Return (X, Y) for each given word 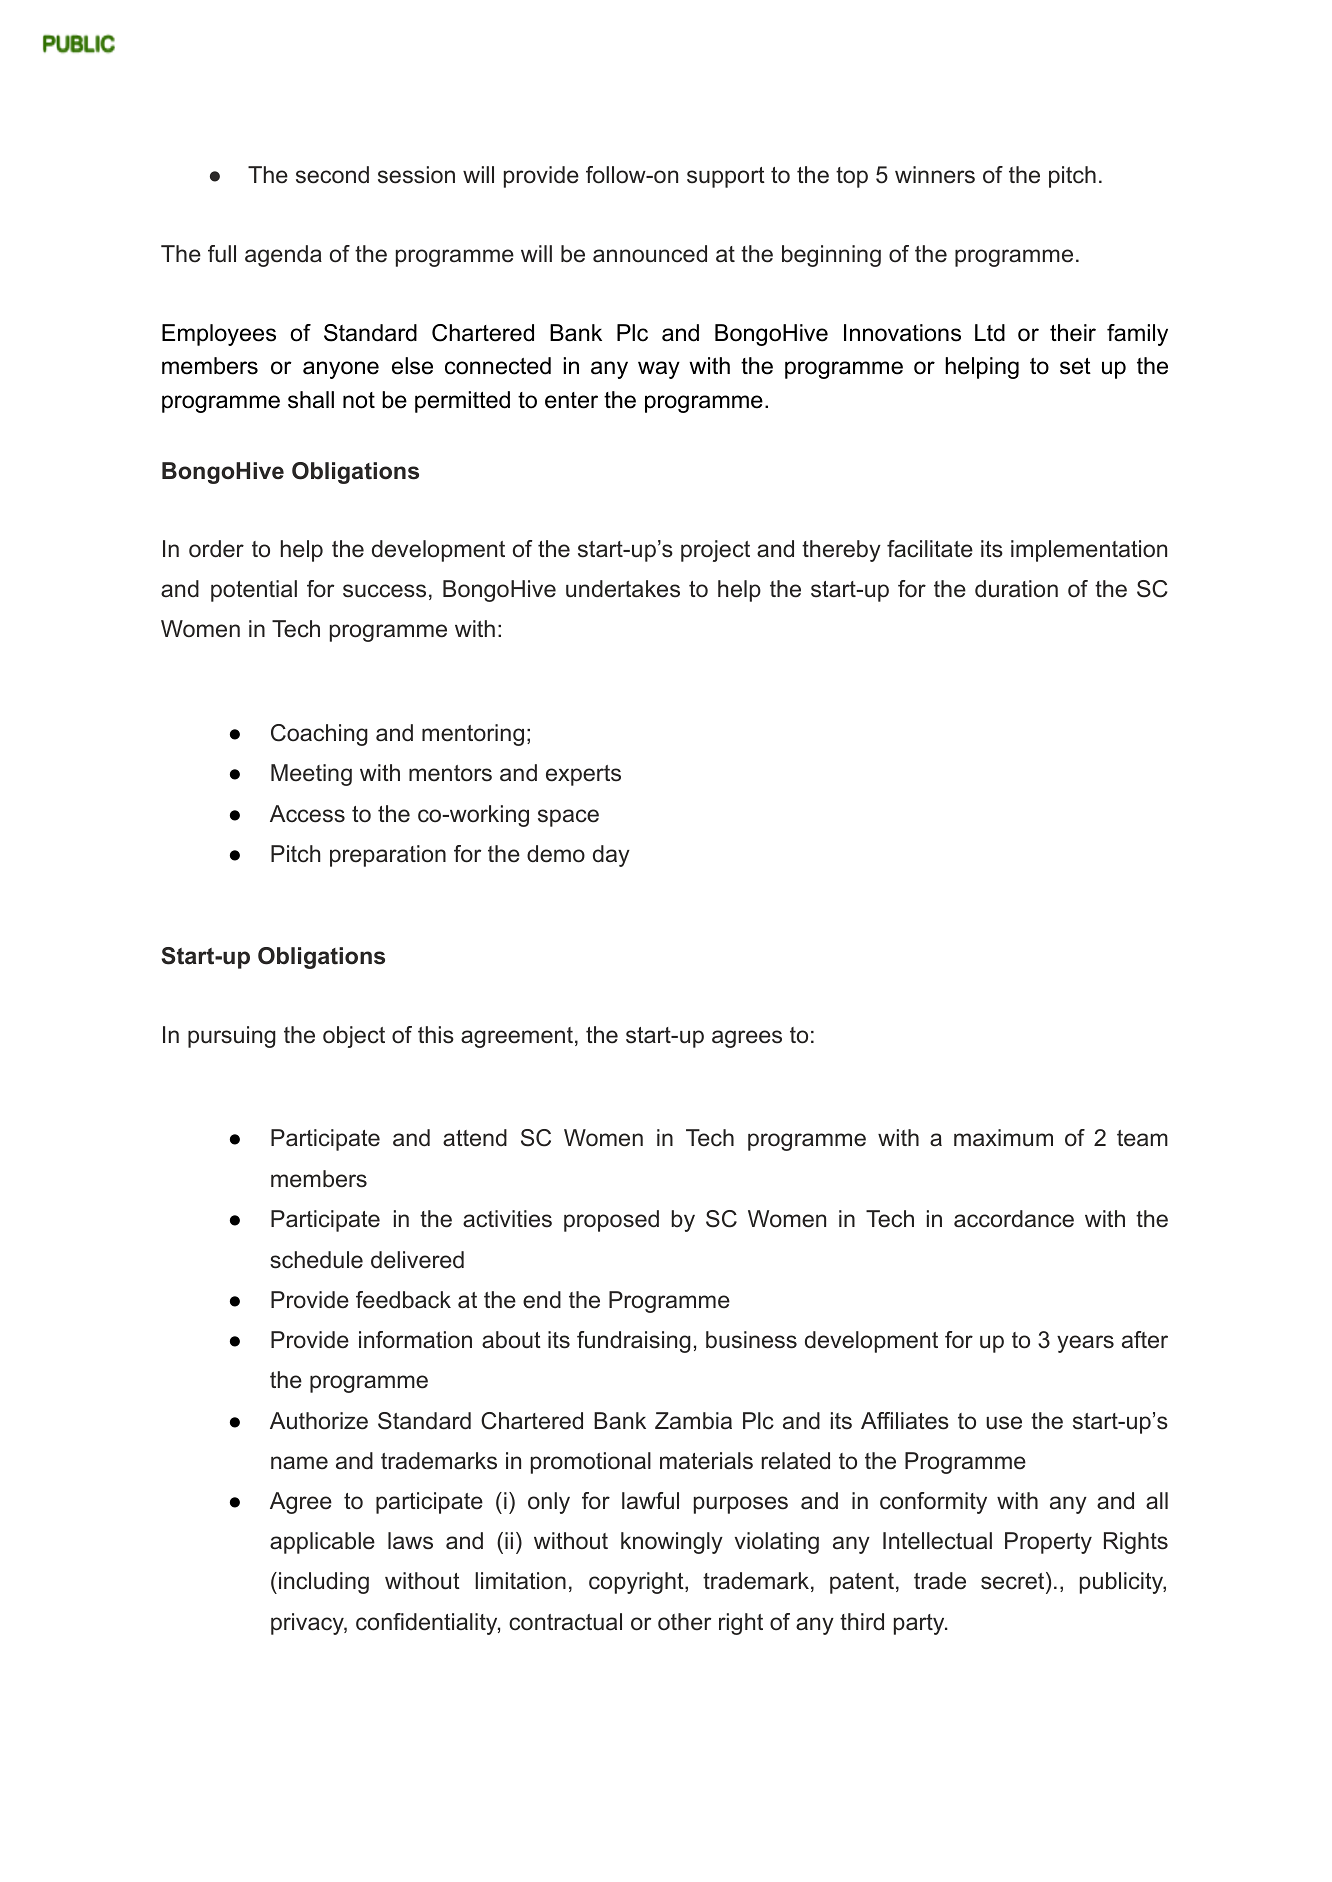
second (332, 175)
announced (650, 254)
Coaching (319, 735)
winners (935, 175)
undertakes (623, 589)
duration (1016, 589)
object (354, 1037)
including (324, 1583)
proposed (611, 1221)
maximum (1003, 1138)
